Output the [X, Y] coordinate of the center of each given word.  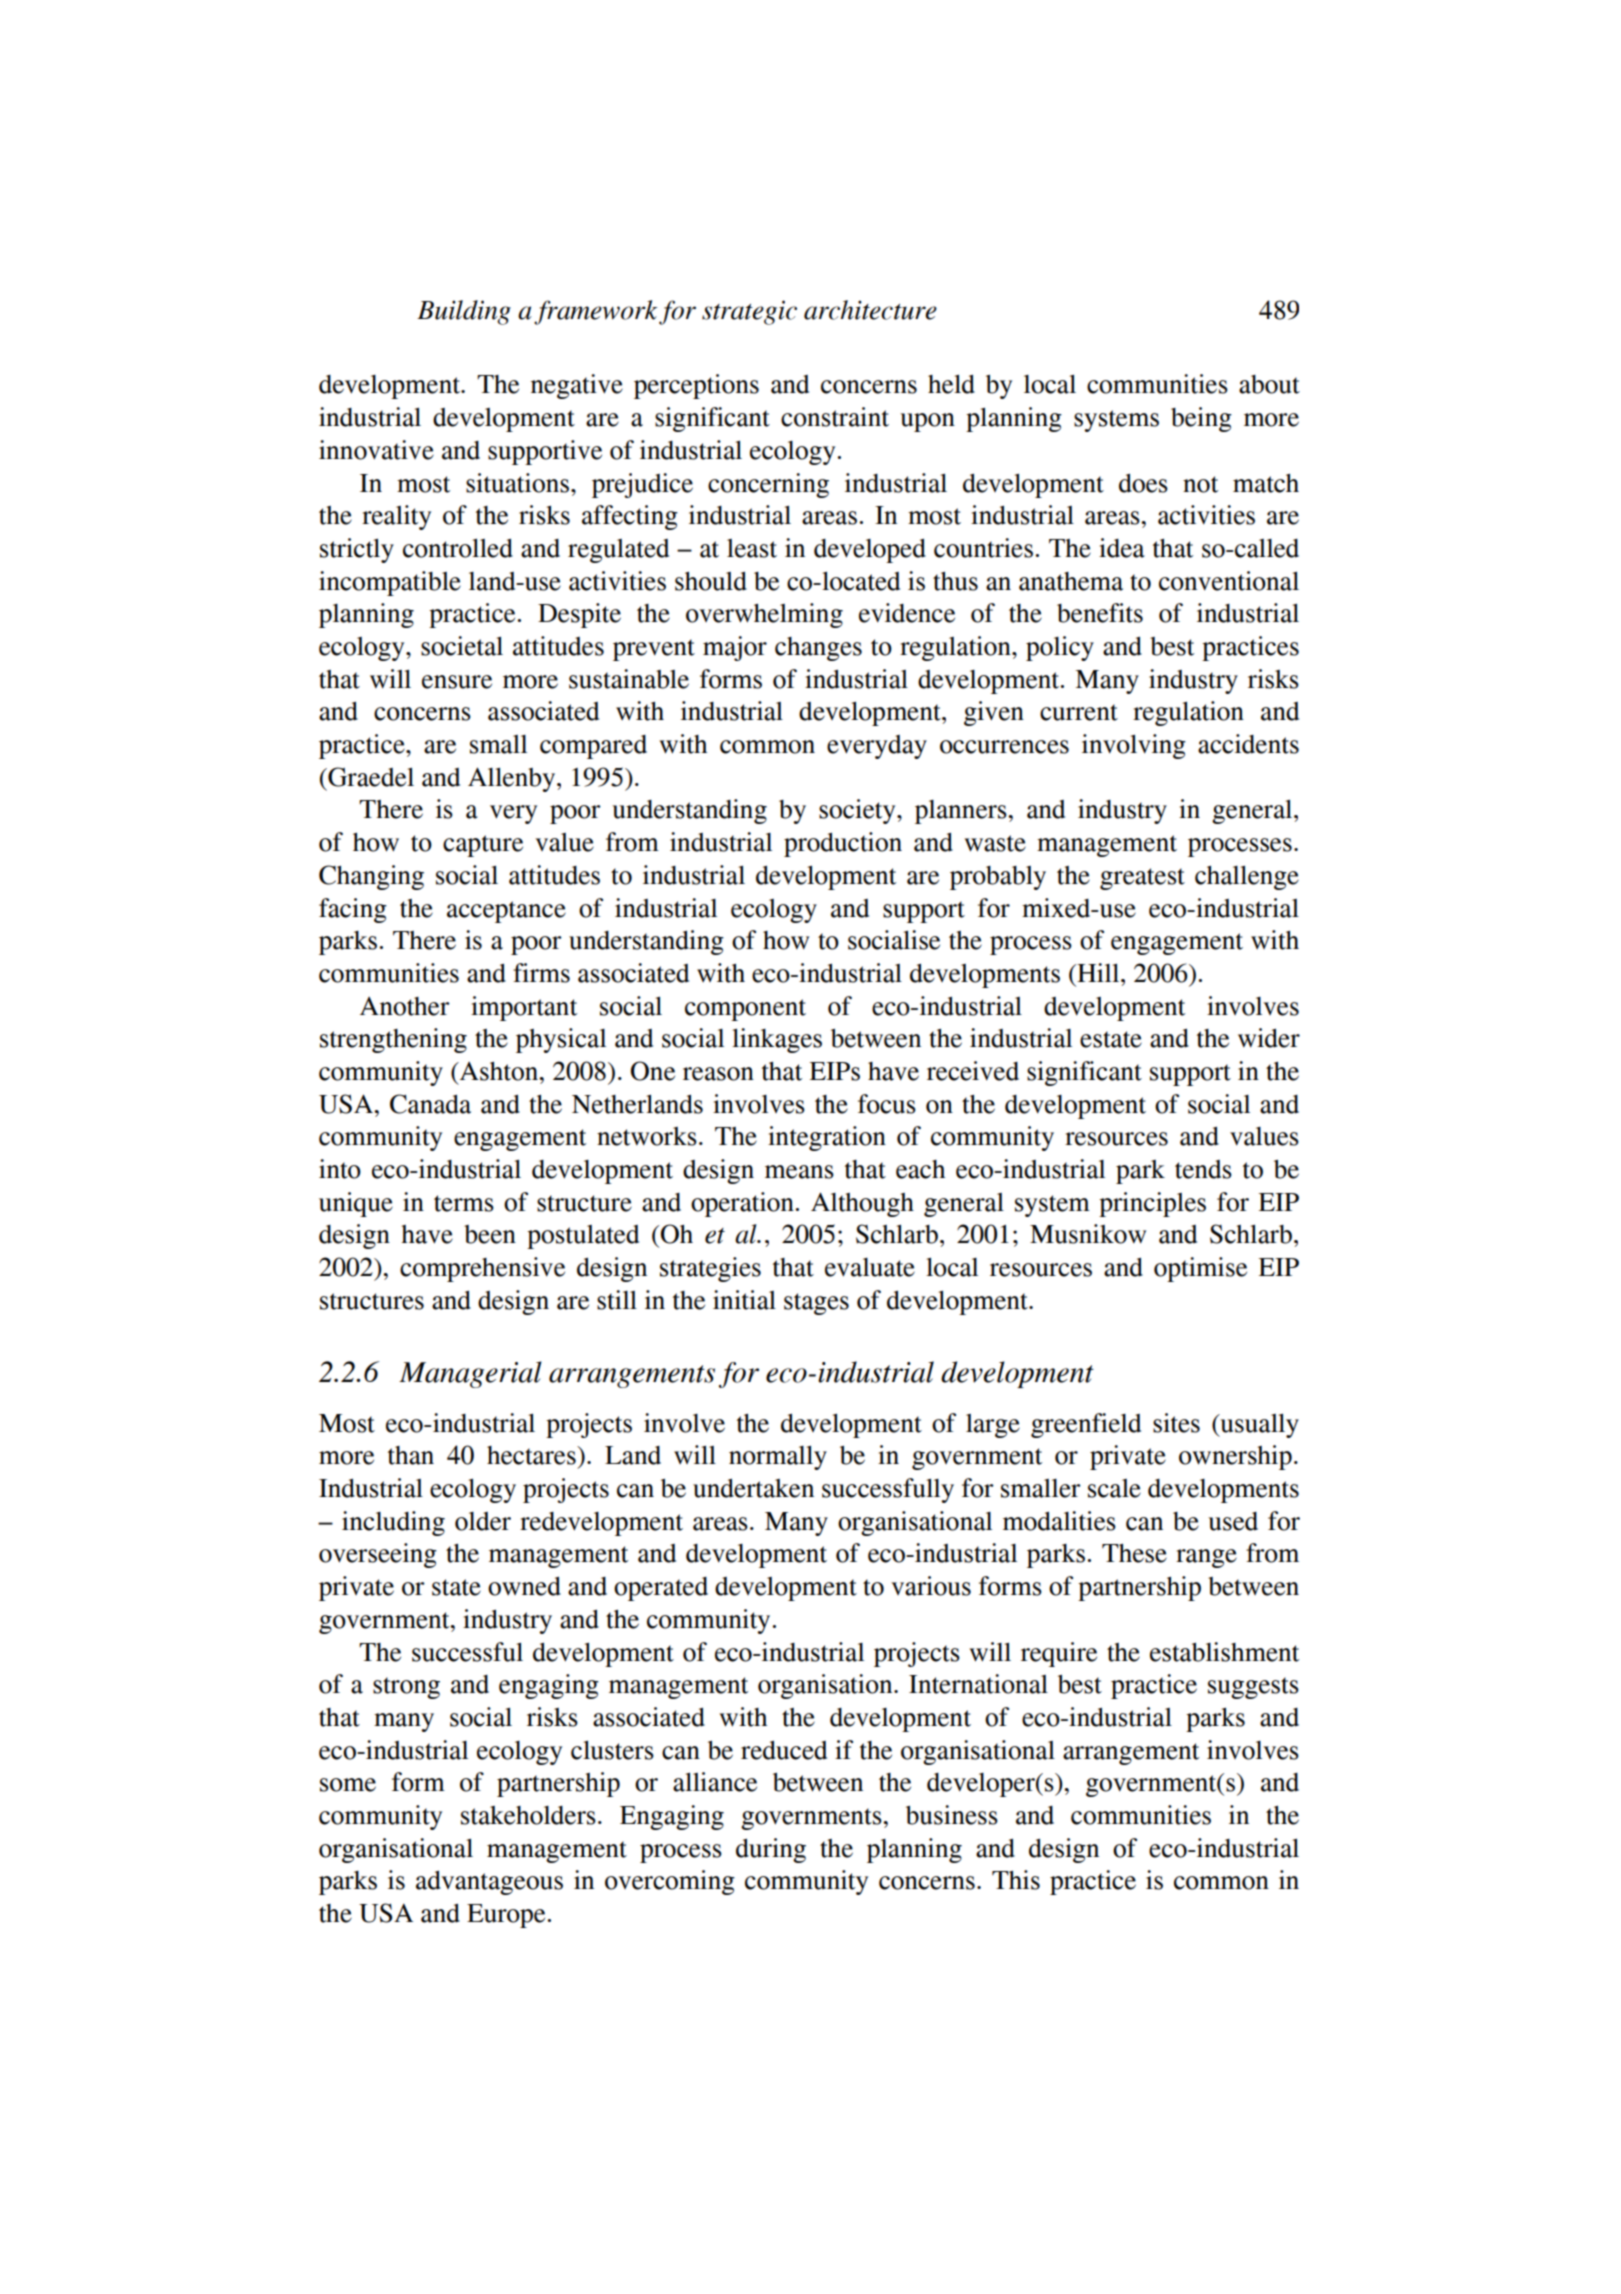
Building [464, 312]
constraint [835, 417]
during [771, 1850]
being [1201, 419]
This [1016, 1880]
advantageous [489, 1883]
